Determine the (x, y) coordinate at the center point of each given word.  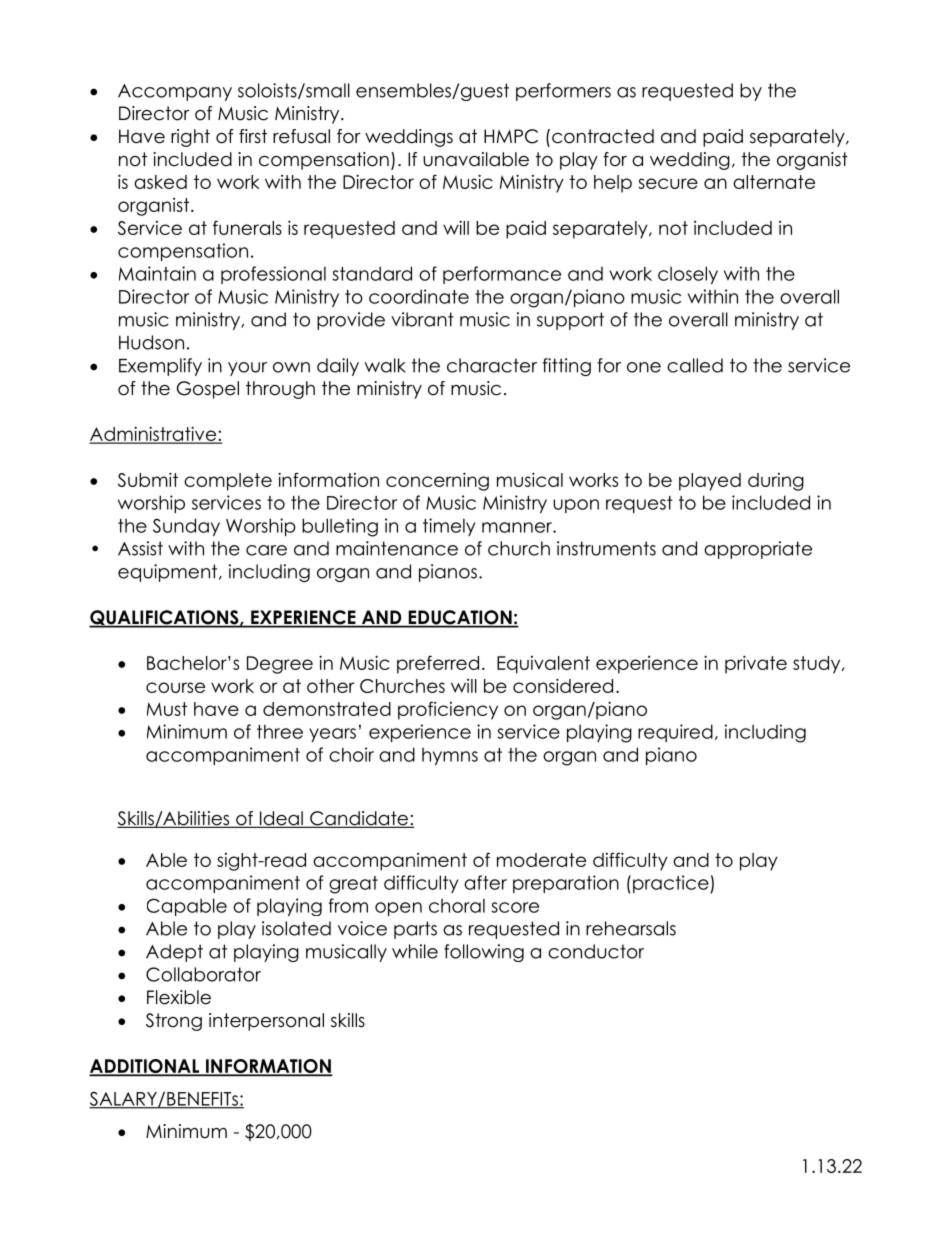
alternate (774, 182)
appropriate (758, 550)
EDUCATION (460, 618)
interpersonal (266, 1022)
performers (563, 92)
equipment (169, 573)
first (253, 136)
